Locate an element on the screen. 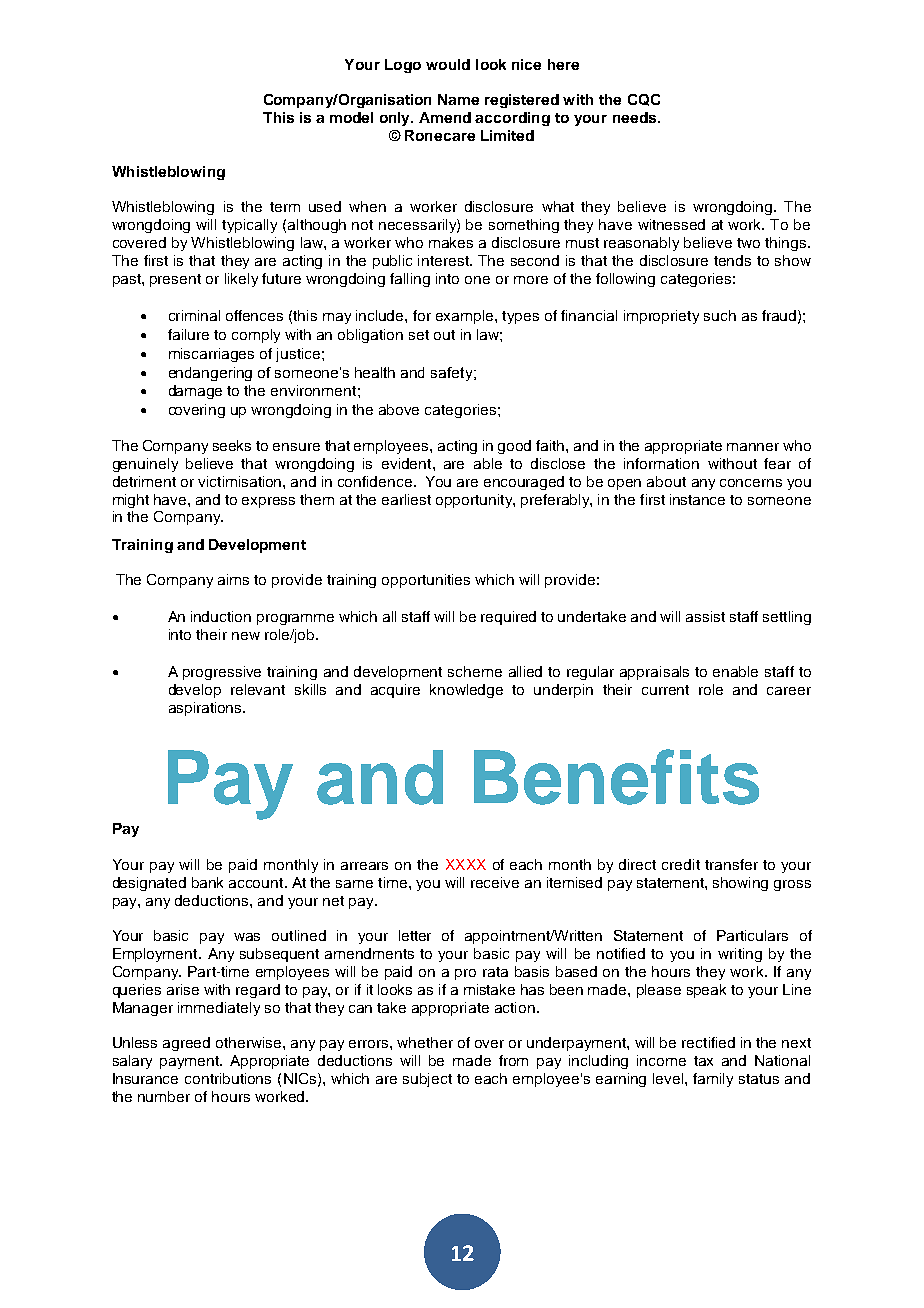  example is located at coordinates (466, 317).
